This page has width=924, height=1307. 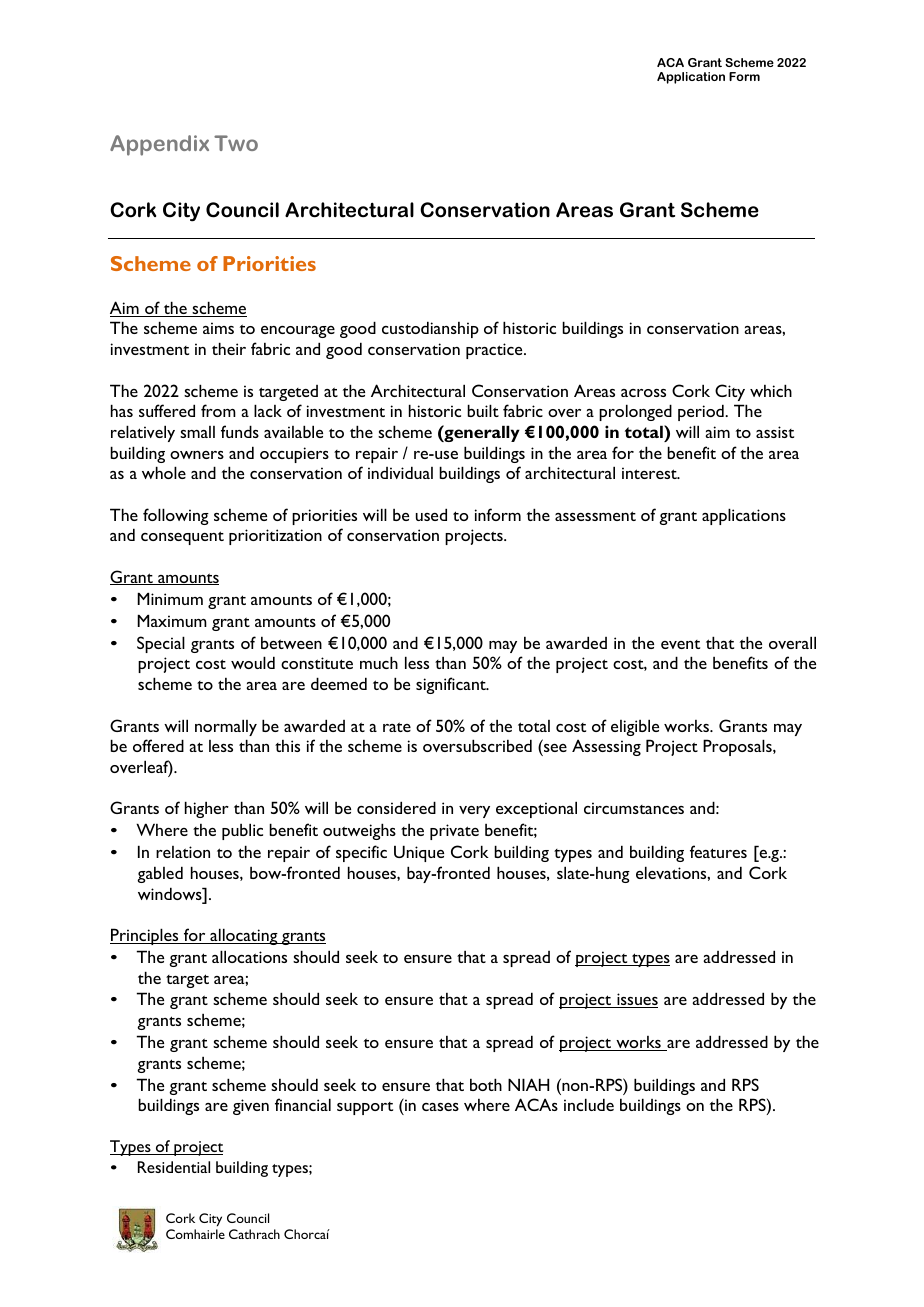 I want to click on event, so click(x=680, y=644).
